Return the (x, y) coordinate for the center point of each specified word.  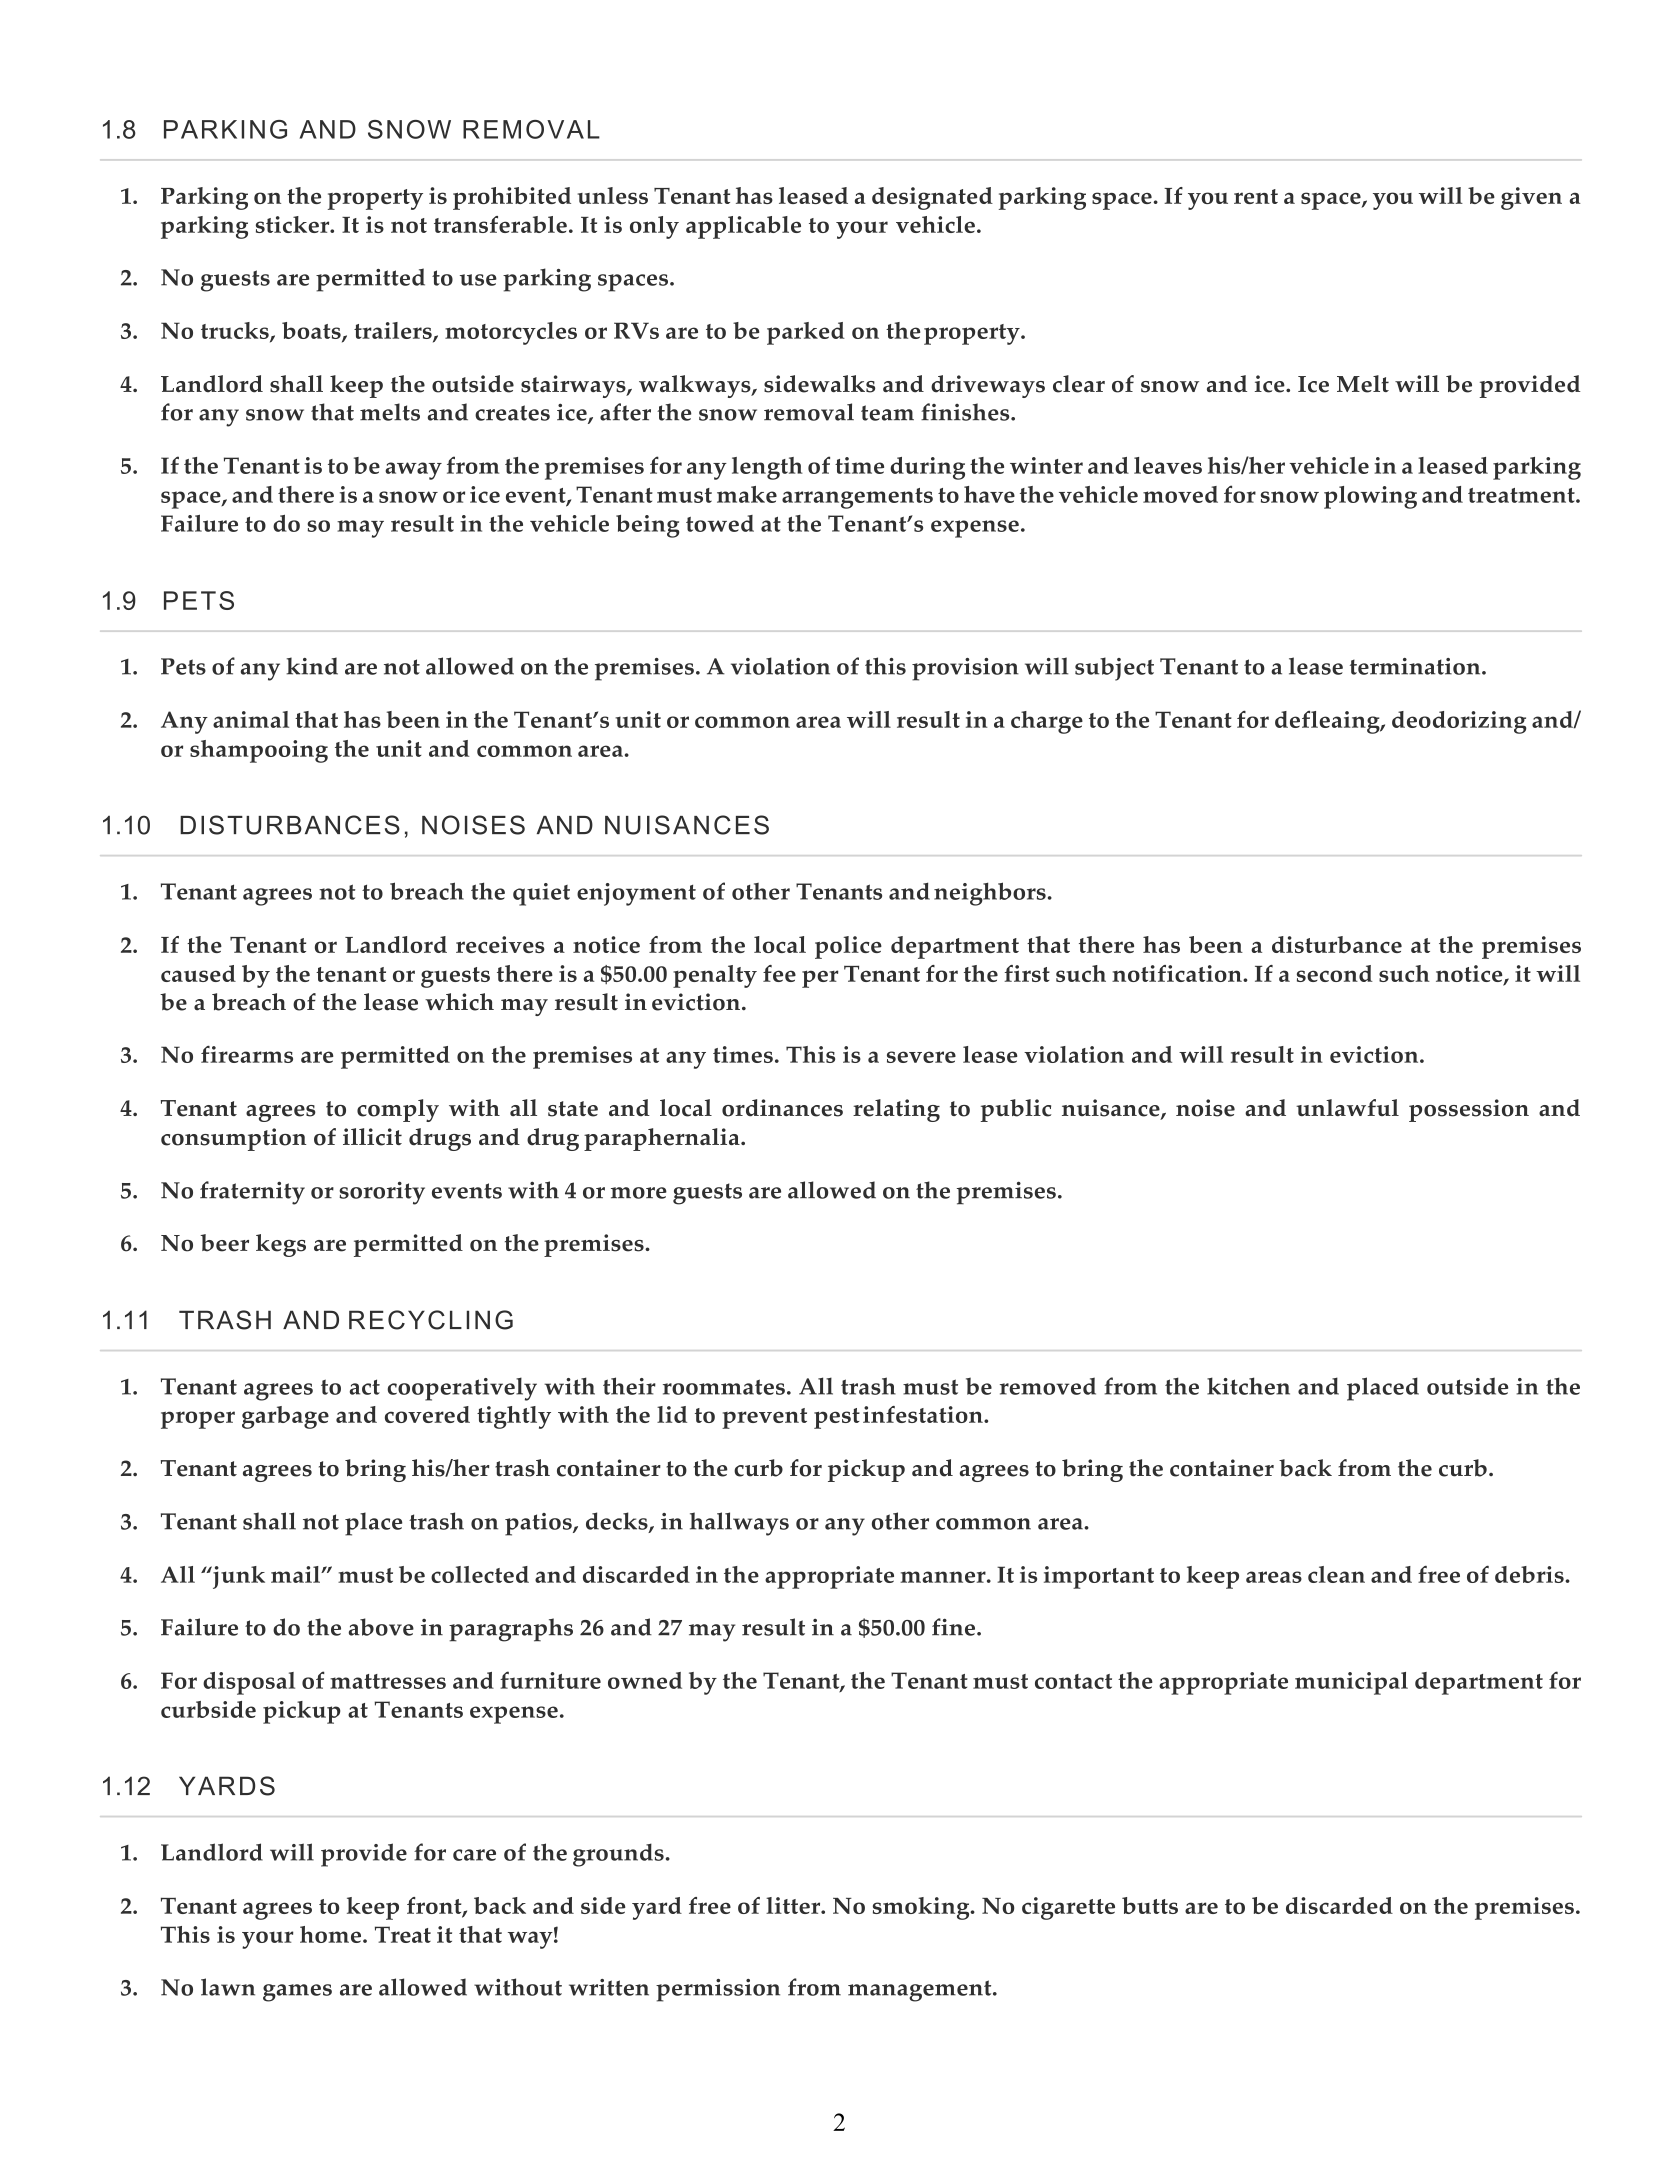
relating (896, 1110)
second (1335, 973)
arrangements (857, 498)
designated (932, 198)
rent (1256, 196)
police (848, 947)
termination (1416, 666)
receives (500, 944)
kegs (281, 1245)
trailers (394, 332)
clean (1336, 1574)
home (330, 1934)
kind (312, 666)
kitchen (1248, 1386)
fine (955, 1627)
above (381, 1627)
